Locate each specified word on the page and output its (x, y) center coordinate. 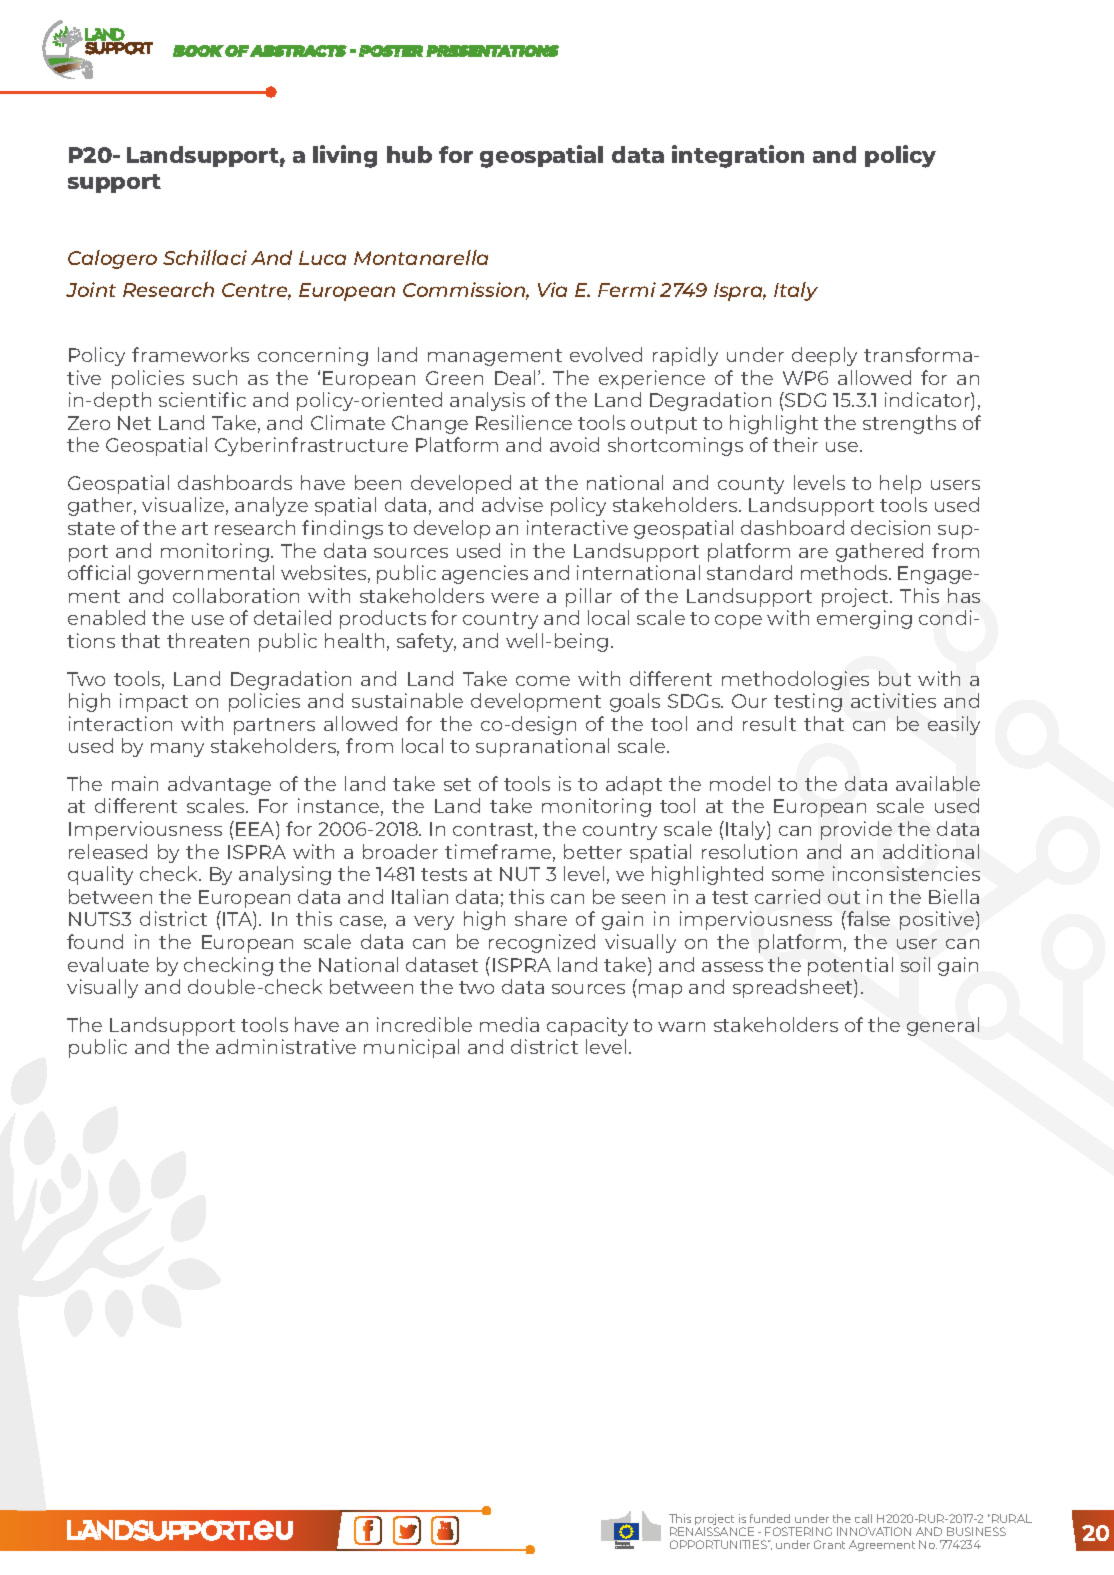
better (593, 851)
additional (931, 851)
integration (738, 156)
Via (552, 289)
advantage (219, 785)
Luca (322, 258)
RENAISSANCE (712, 1531)
